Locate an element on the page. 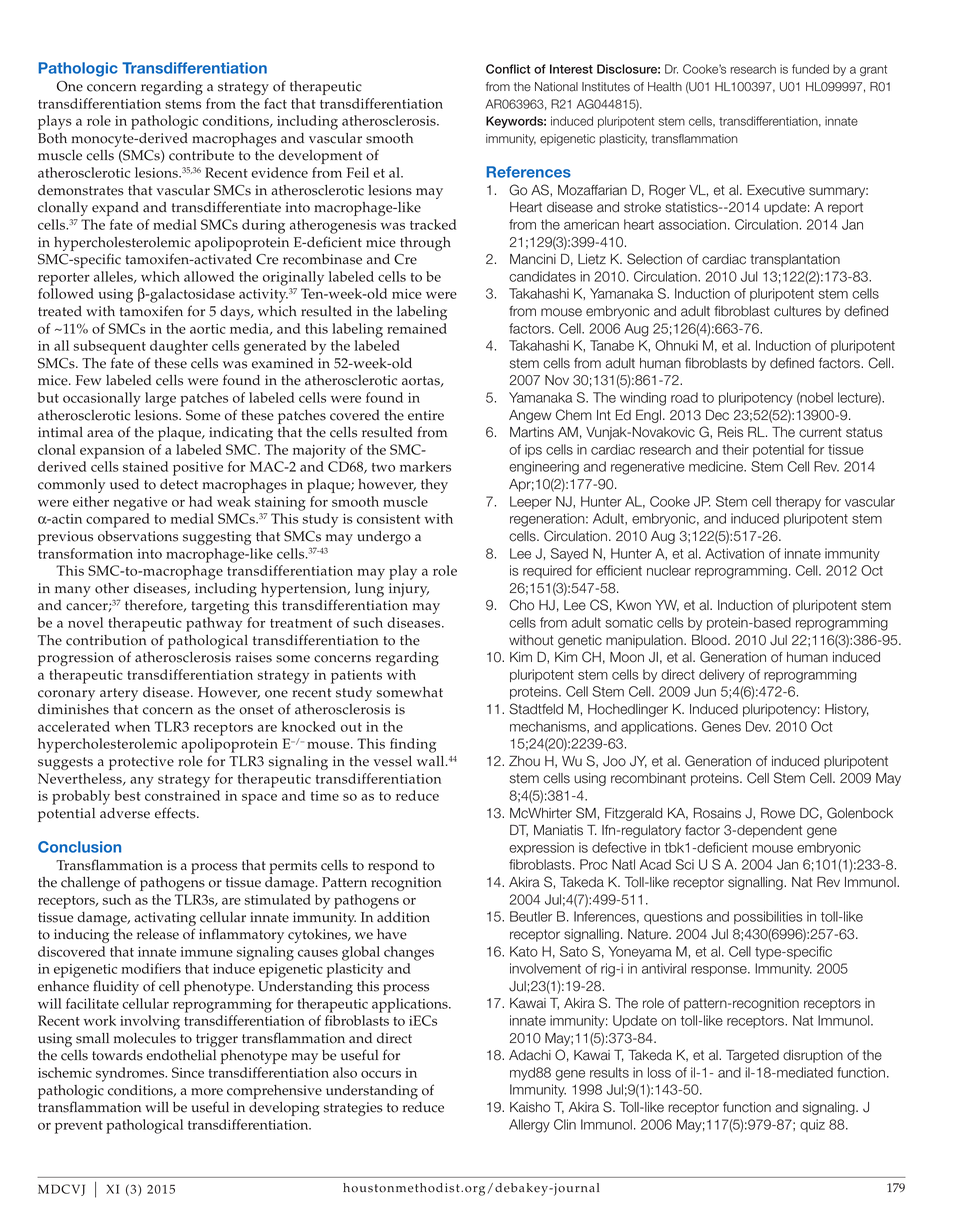 The image size is (962, 1232). contribute is located at coordinates (201, 155).
